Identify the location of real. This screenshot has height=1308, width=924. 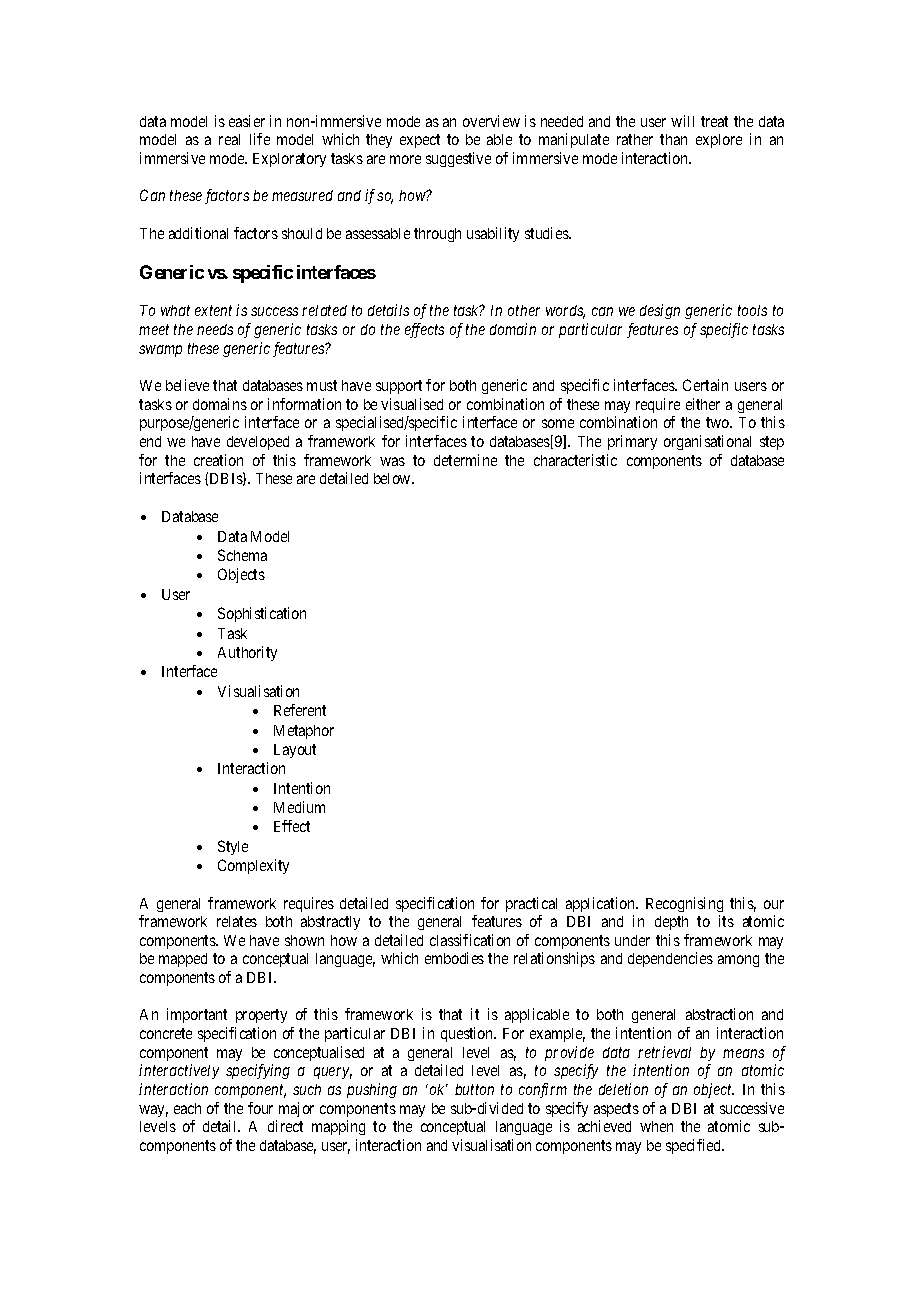
(229, 139).
